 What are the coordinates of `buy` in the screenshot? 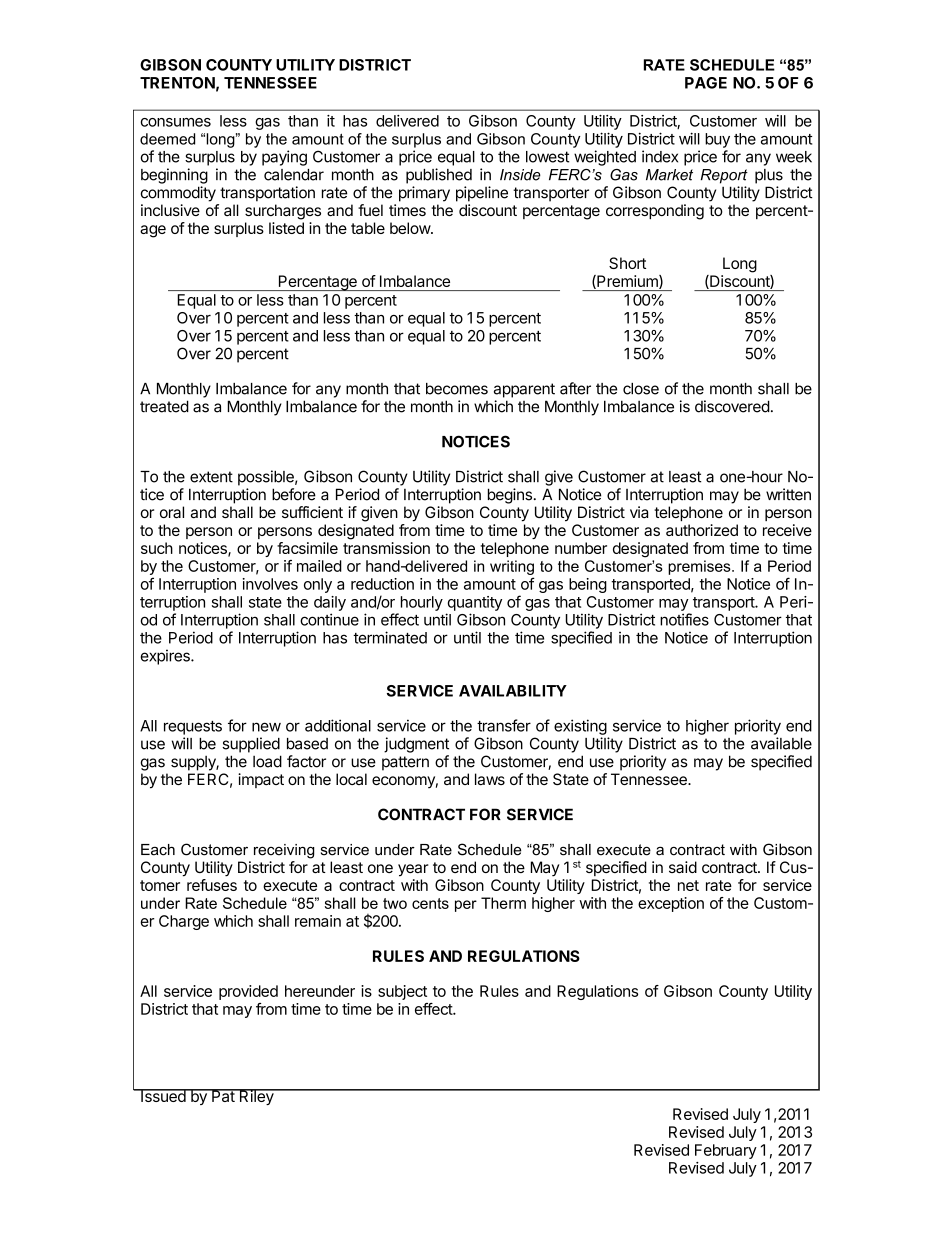 It's located at (717, 140).
